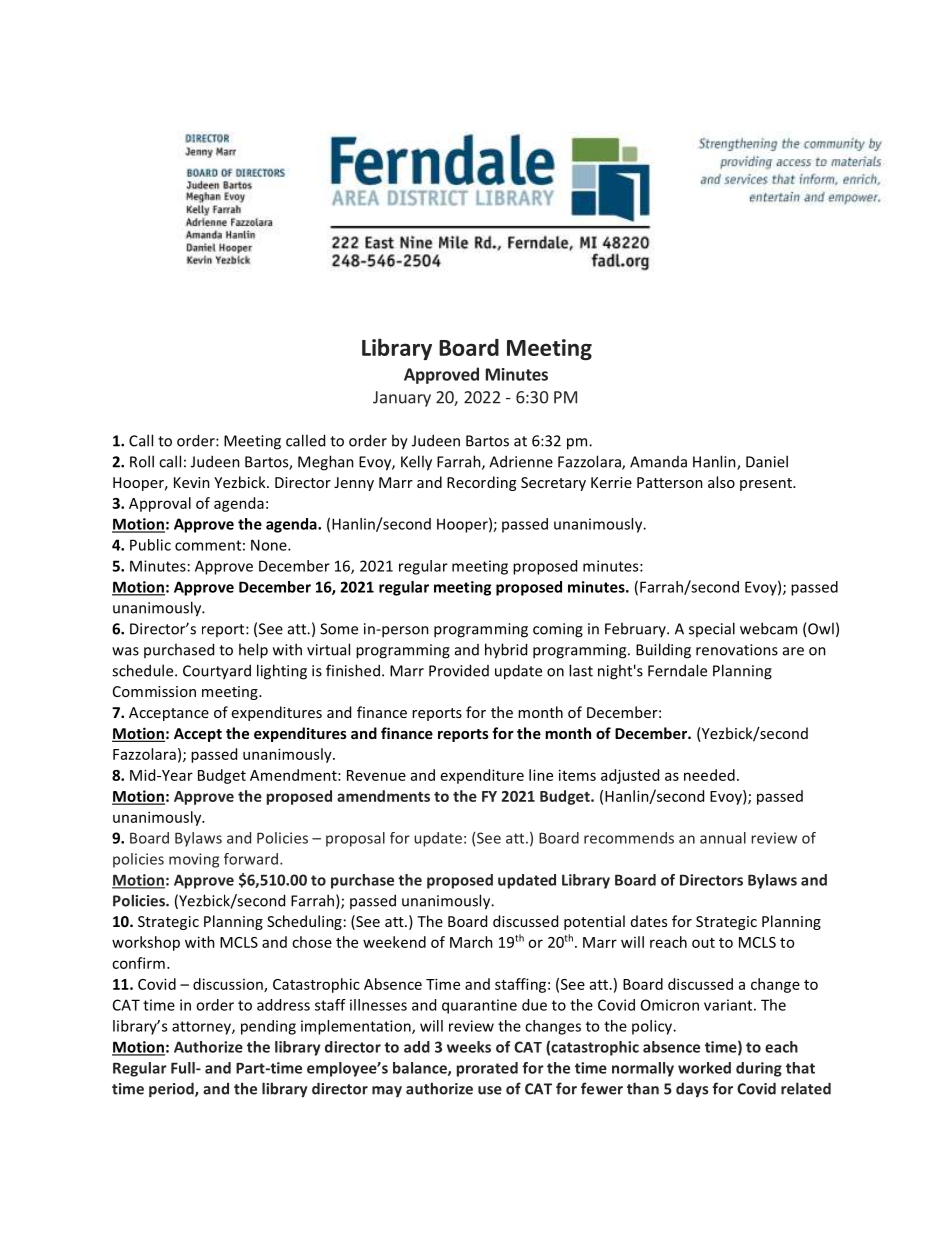  Describe the element at coordinates (402, 399) in the screenshot. I see `January` at that location.
